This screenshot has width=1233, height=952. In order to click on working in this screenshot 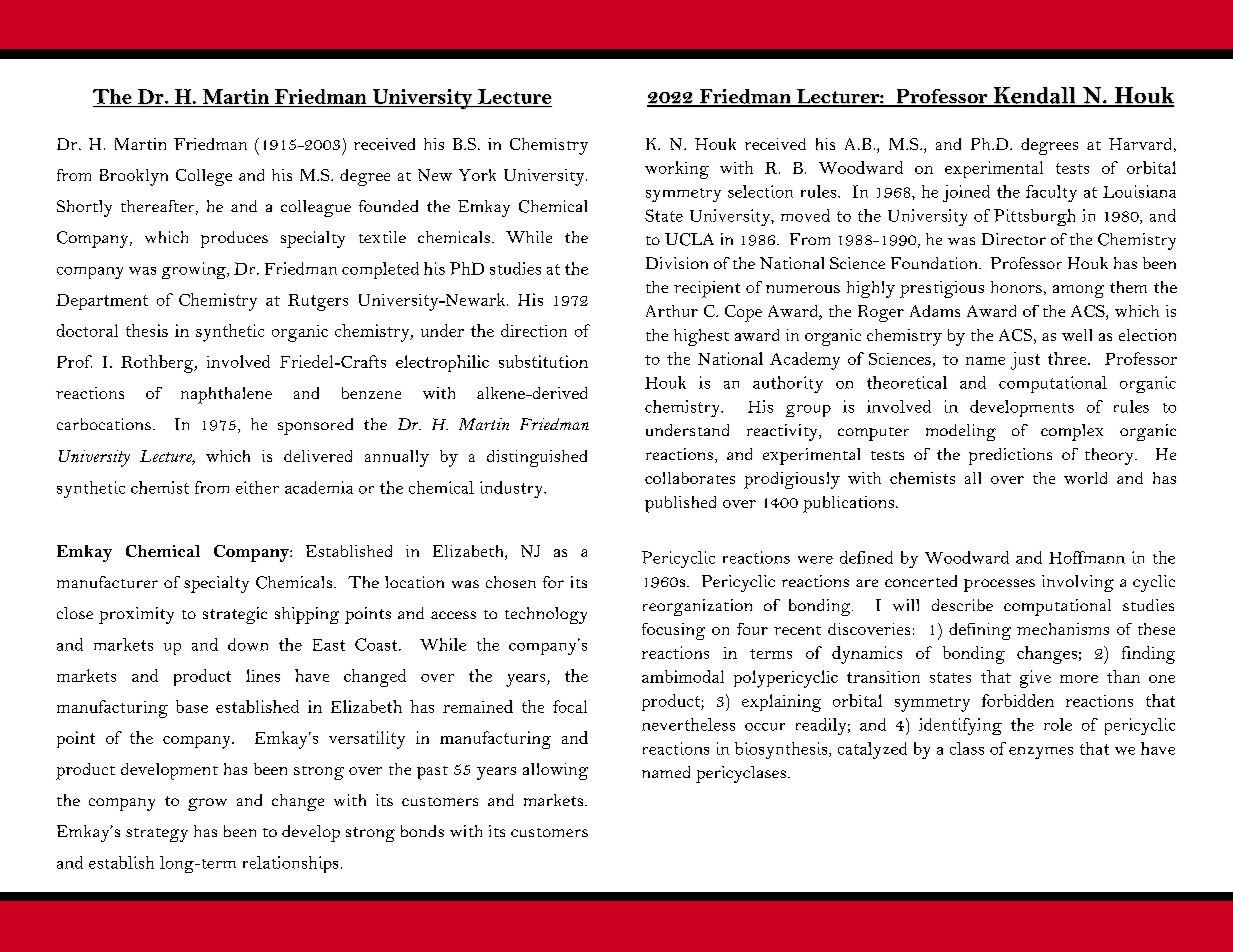, I will do `click(677, 170)`.
